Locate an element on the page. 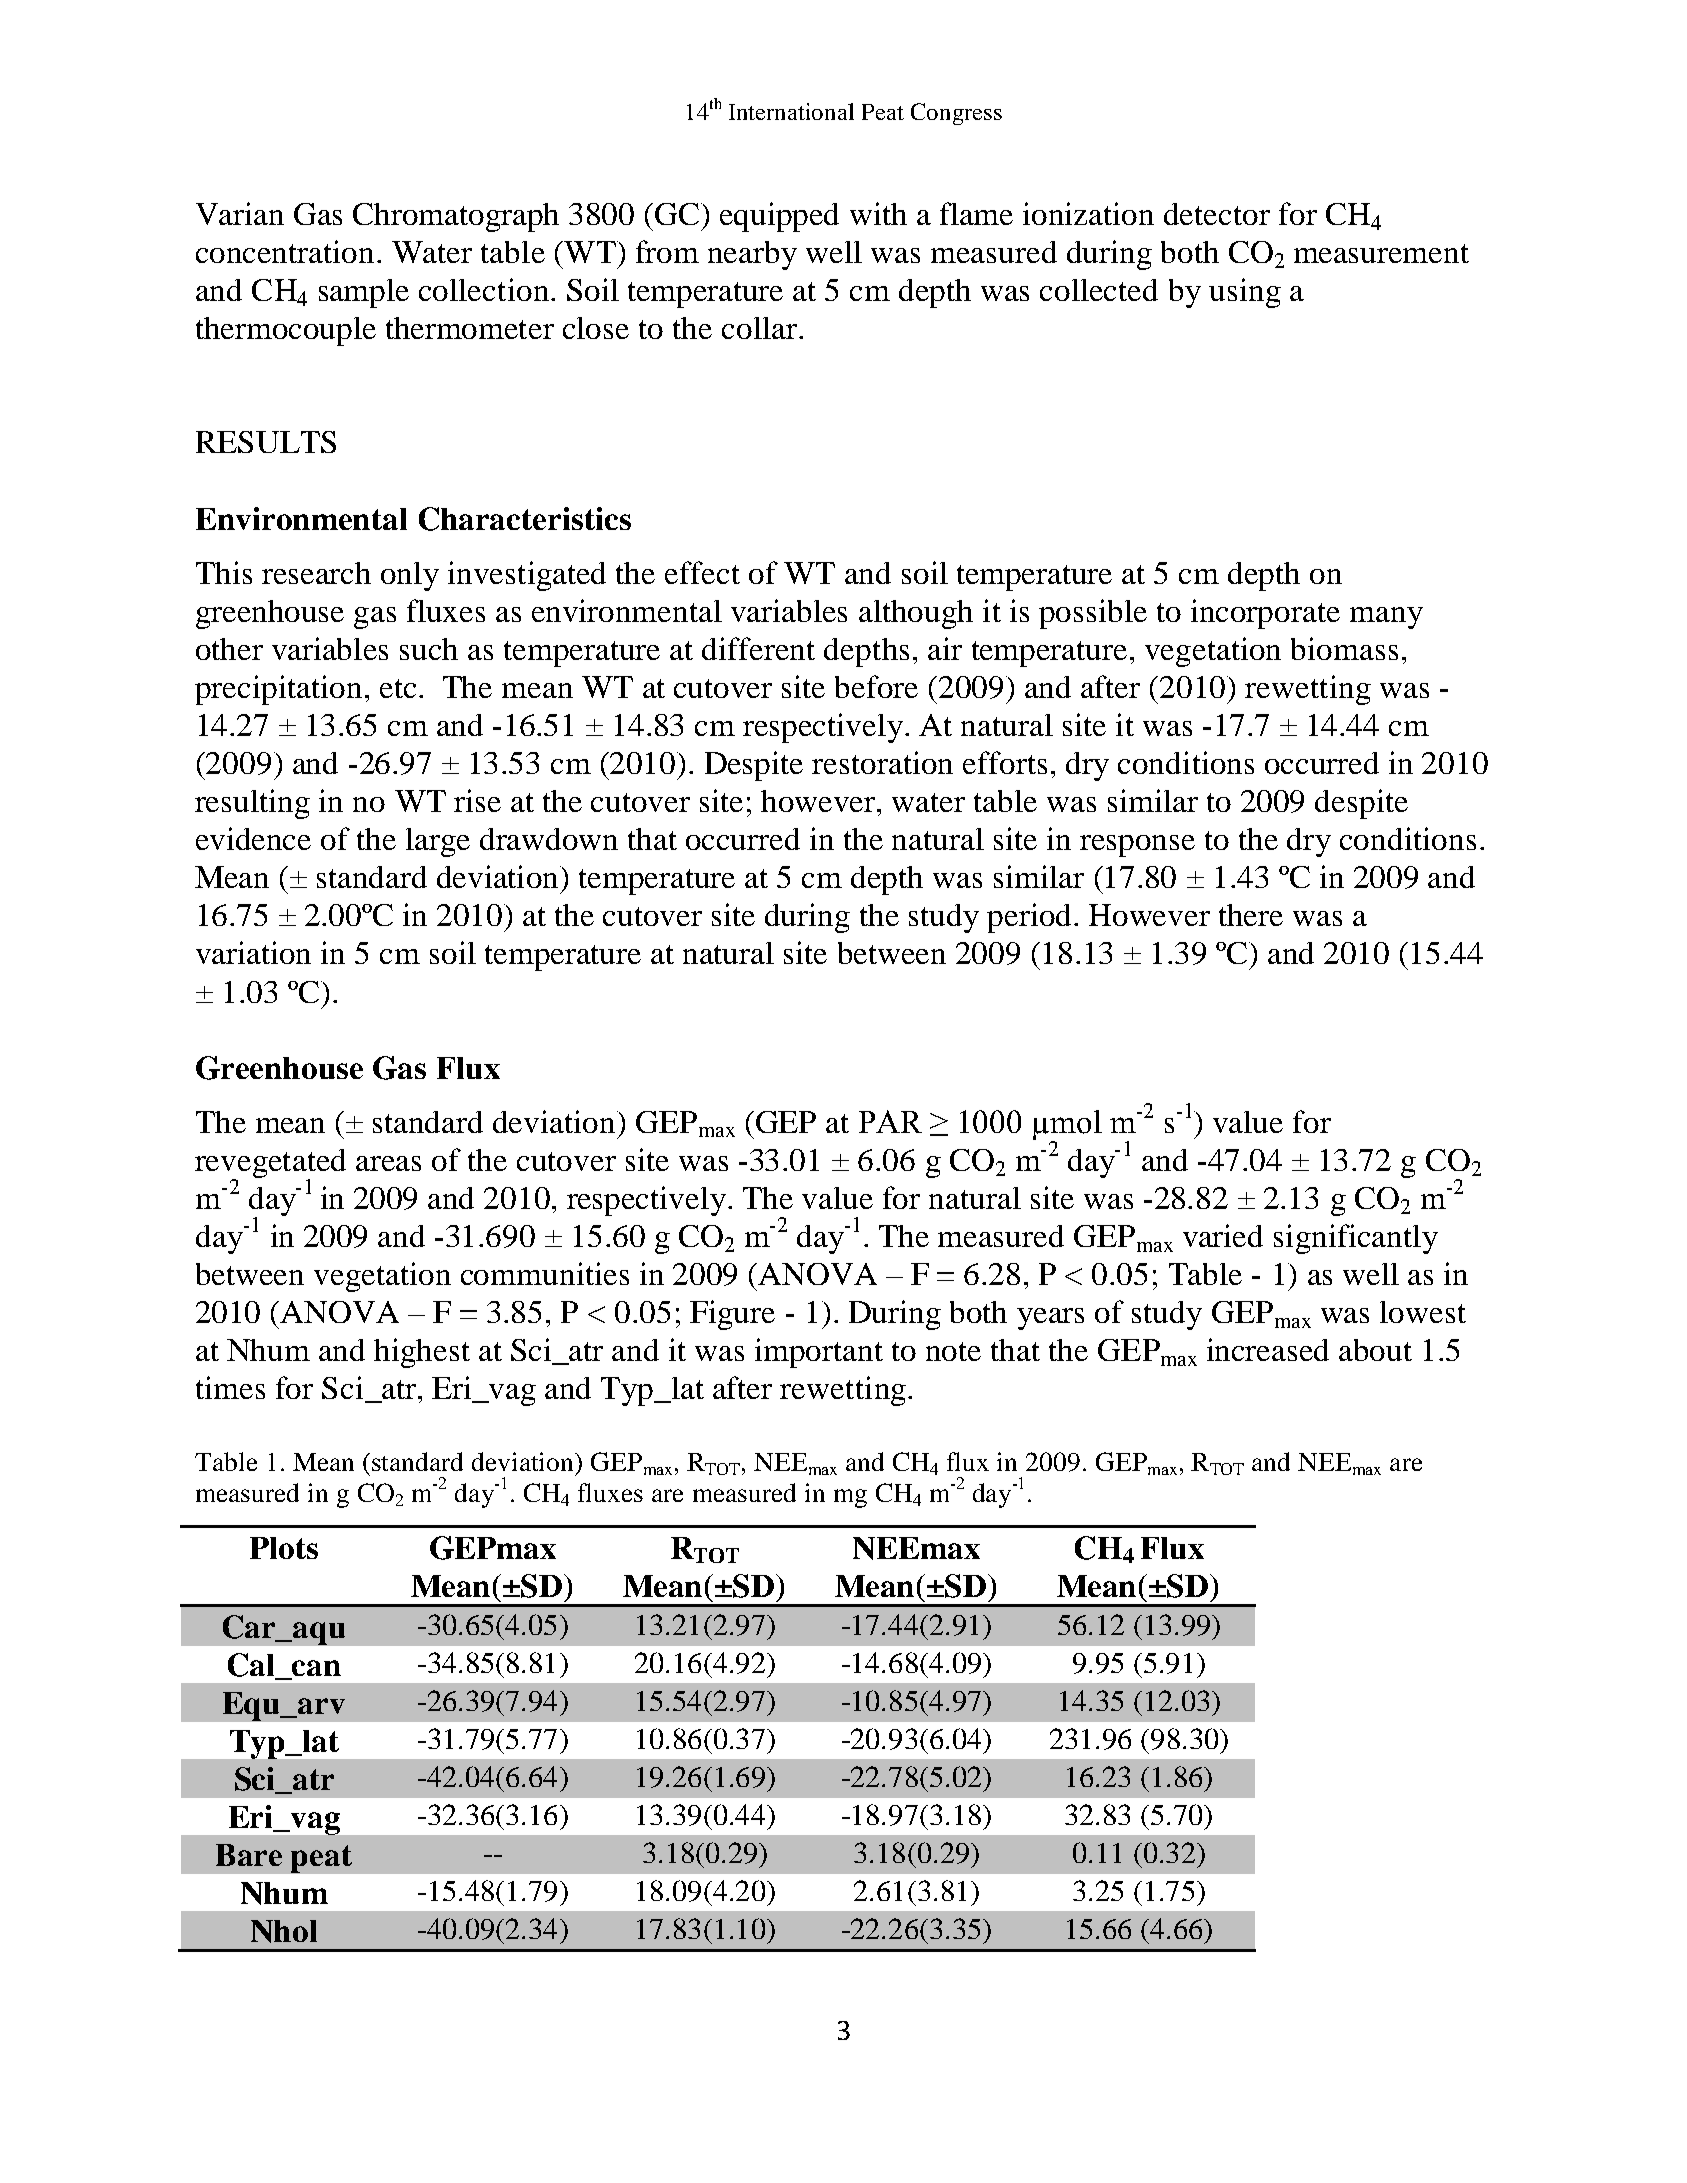 Image resolution: width=1687 pixels, height=2183 pixels. Chromatograph is located at coordinates (456, 217).
